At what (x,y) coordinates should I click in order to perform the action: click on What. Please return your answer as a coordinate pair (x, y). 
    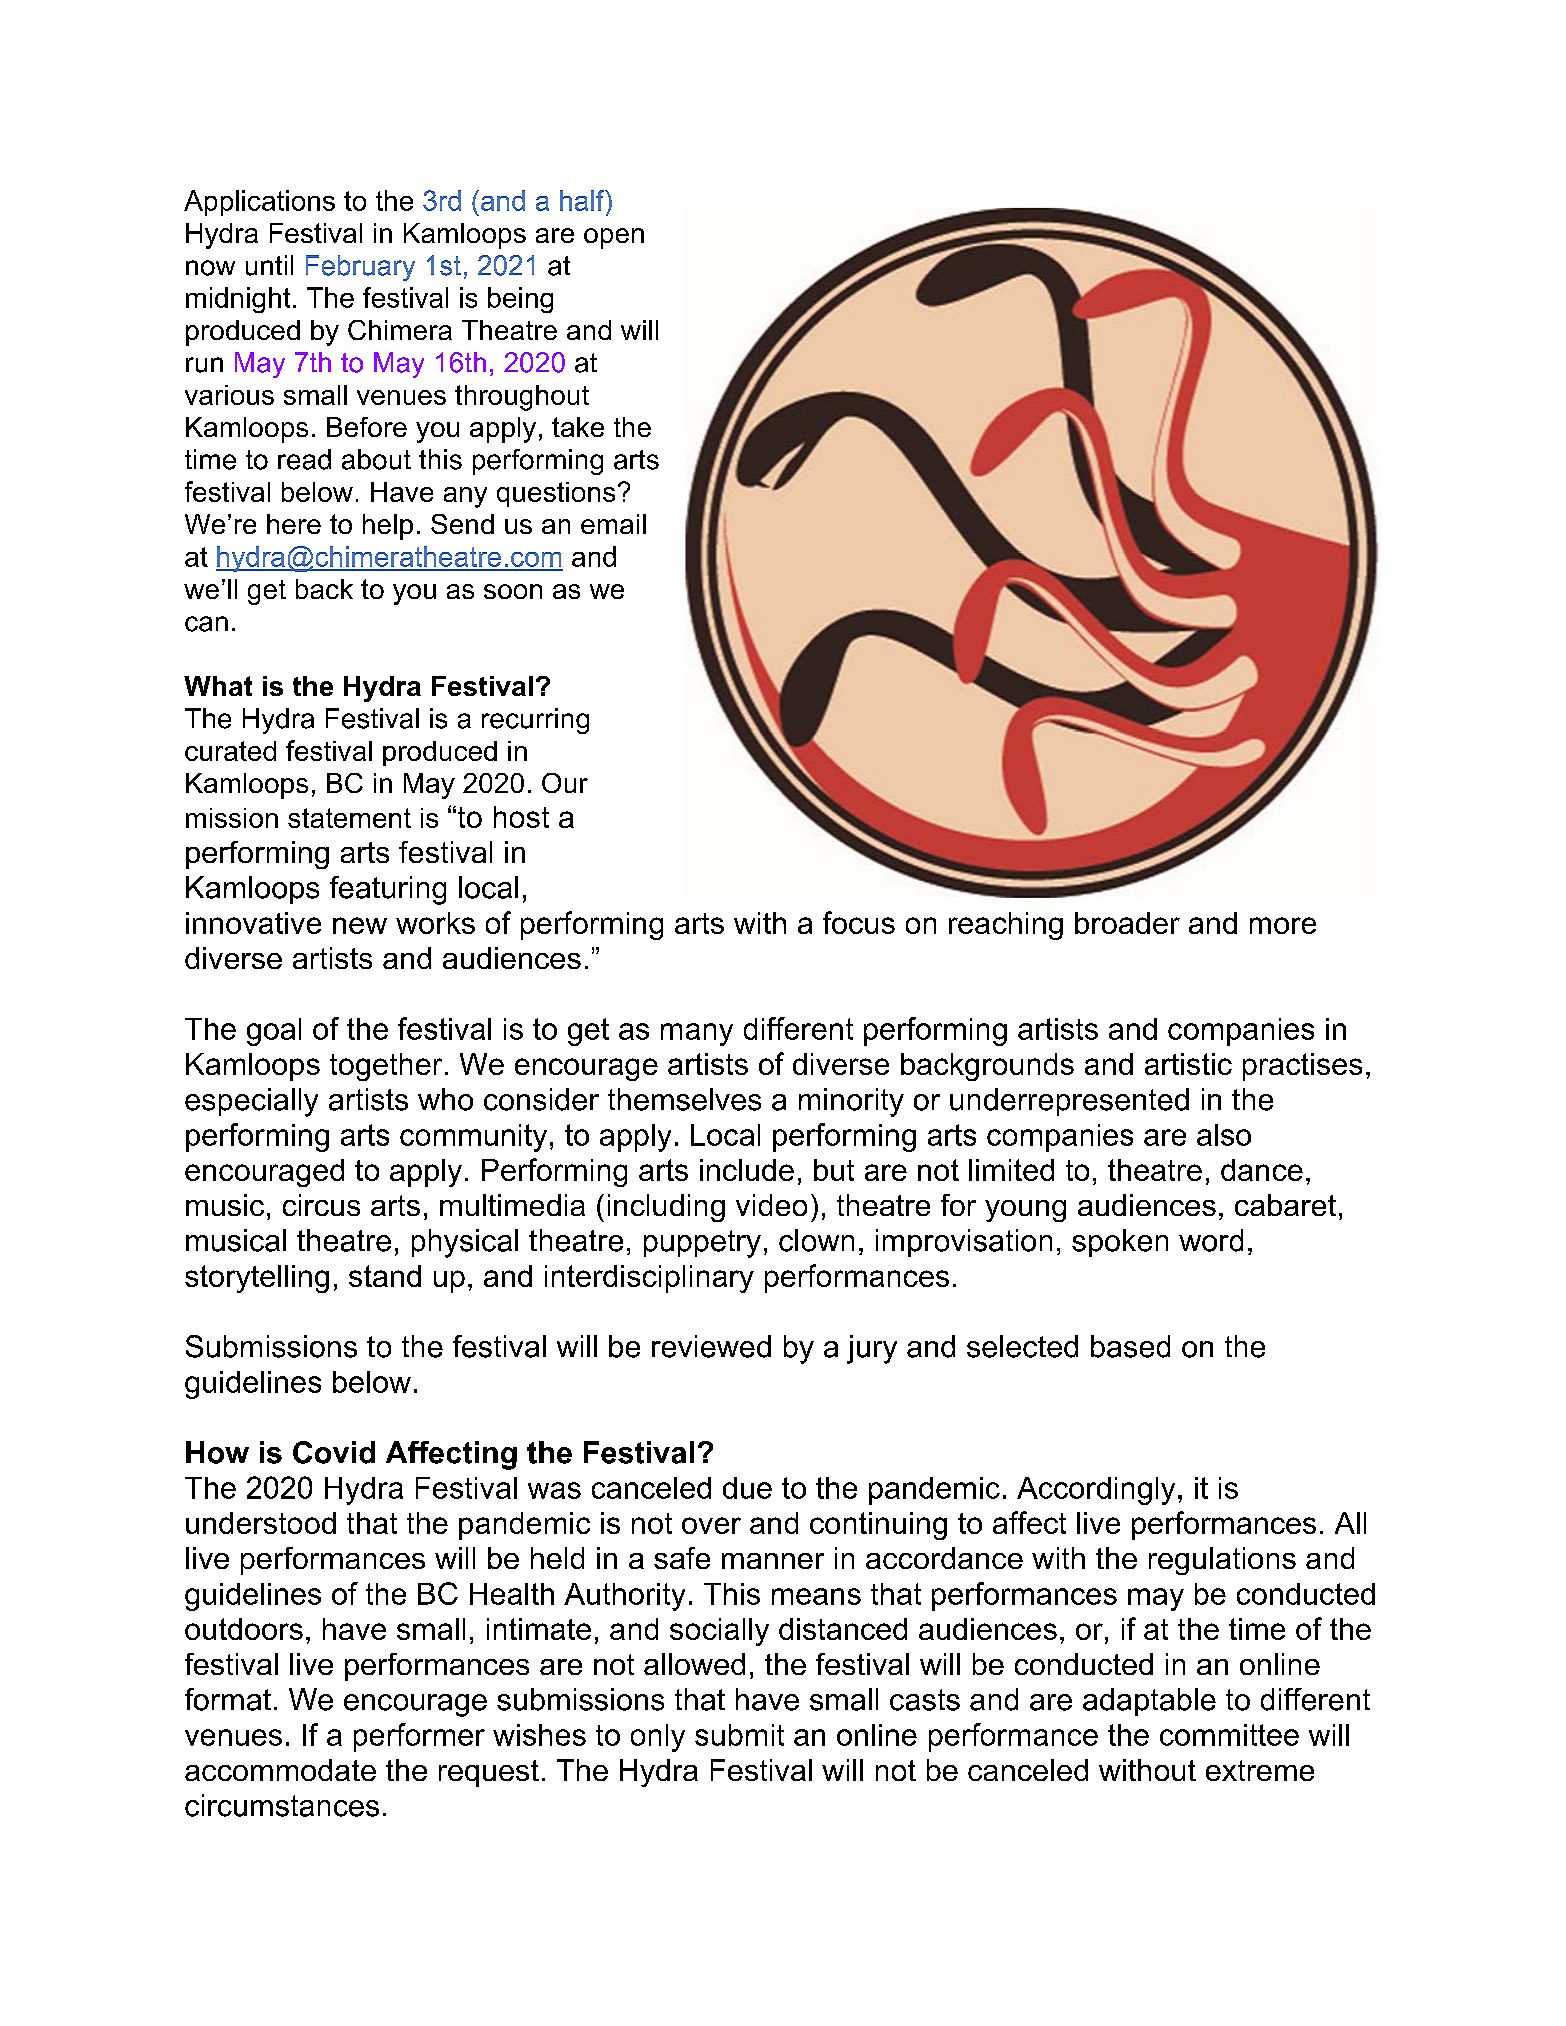
    Looking at the image, I should click on (218, 686).
